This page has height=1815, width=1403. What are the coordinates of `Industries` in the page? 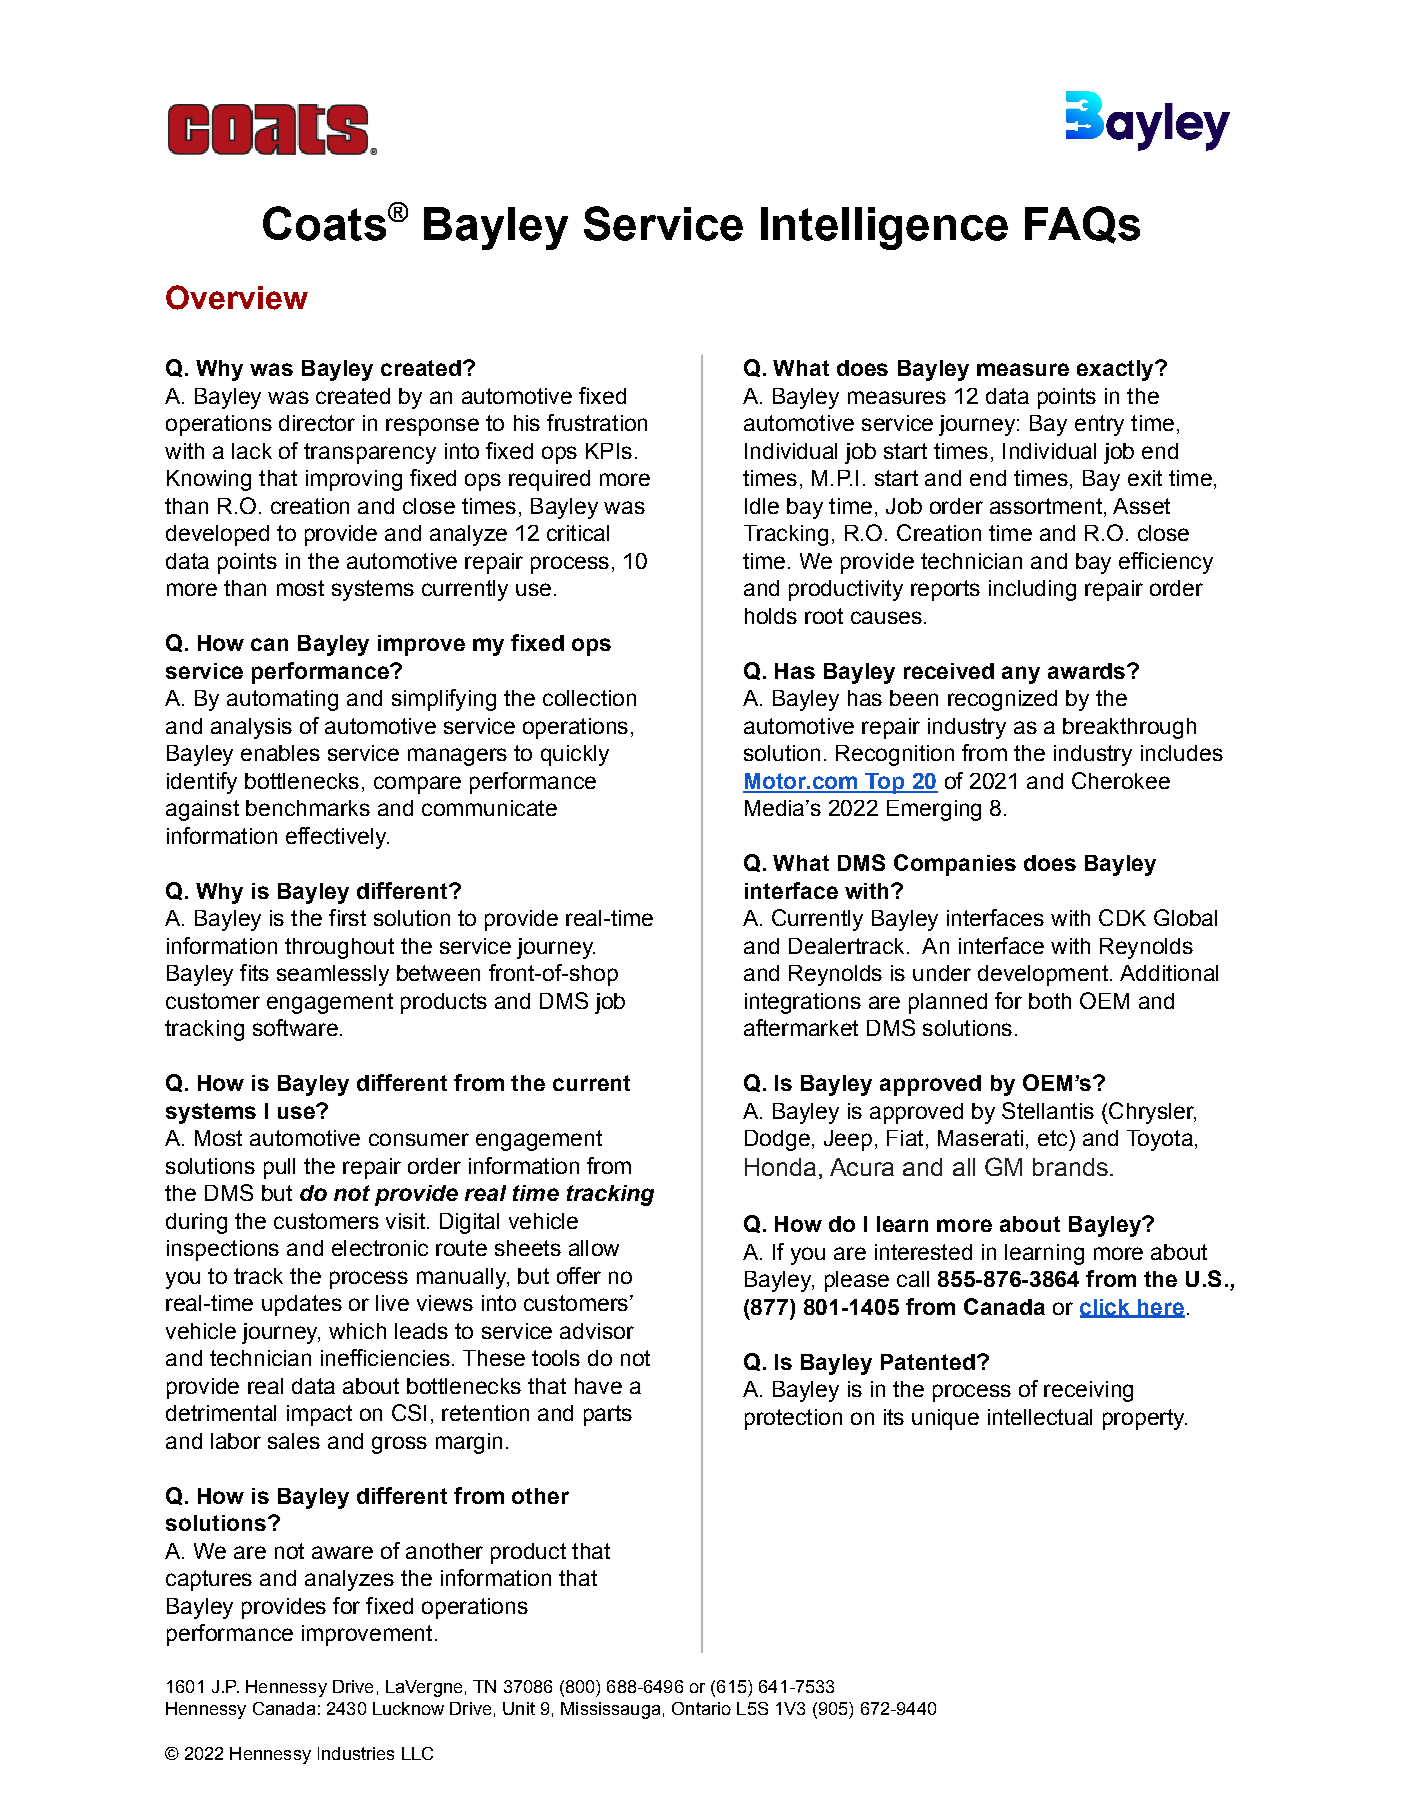 It's located at (356, 1753).
